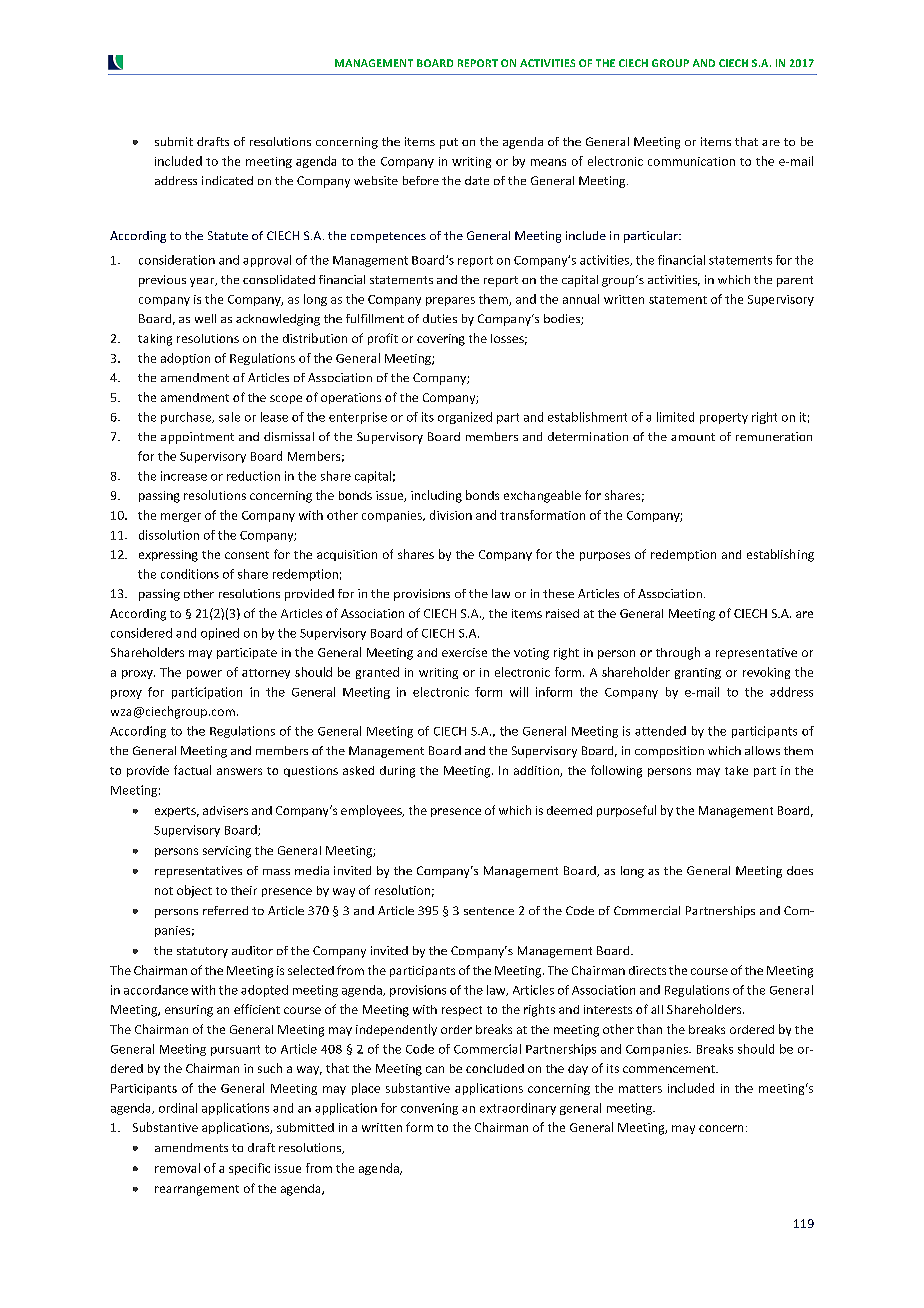 This screenshot has width=924, height=1308. I want to click on matters, so click(640, 1089).
